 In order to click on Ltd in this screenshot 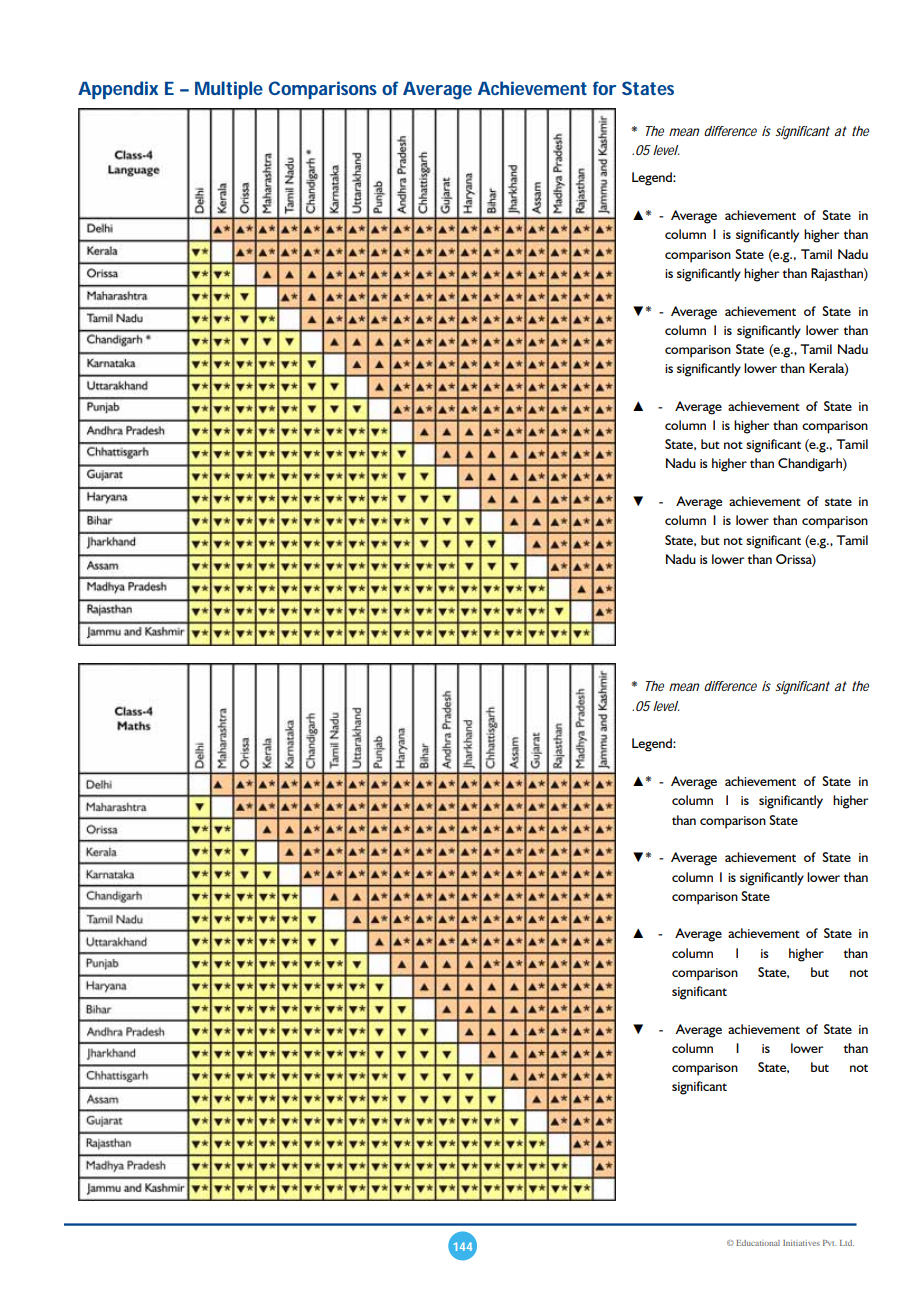, I will do `click(847, 1243)`.
